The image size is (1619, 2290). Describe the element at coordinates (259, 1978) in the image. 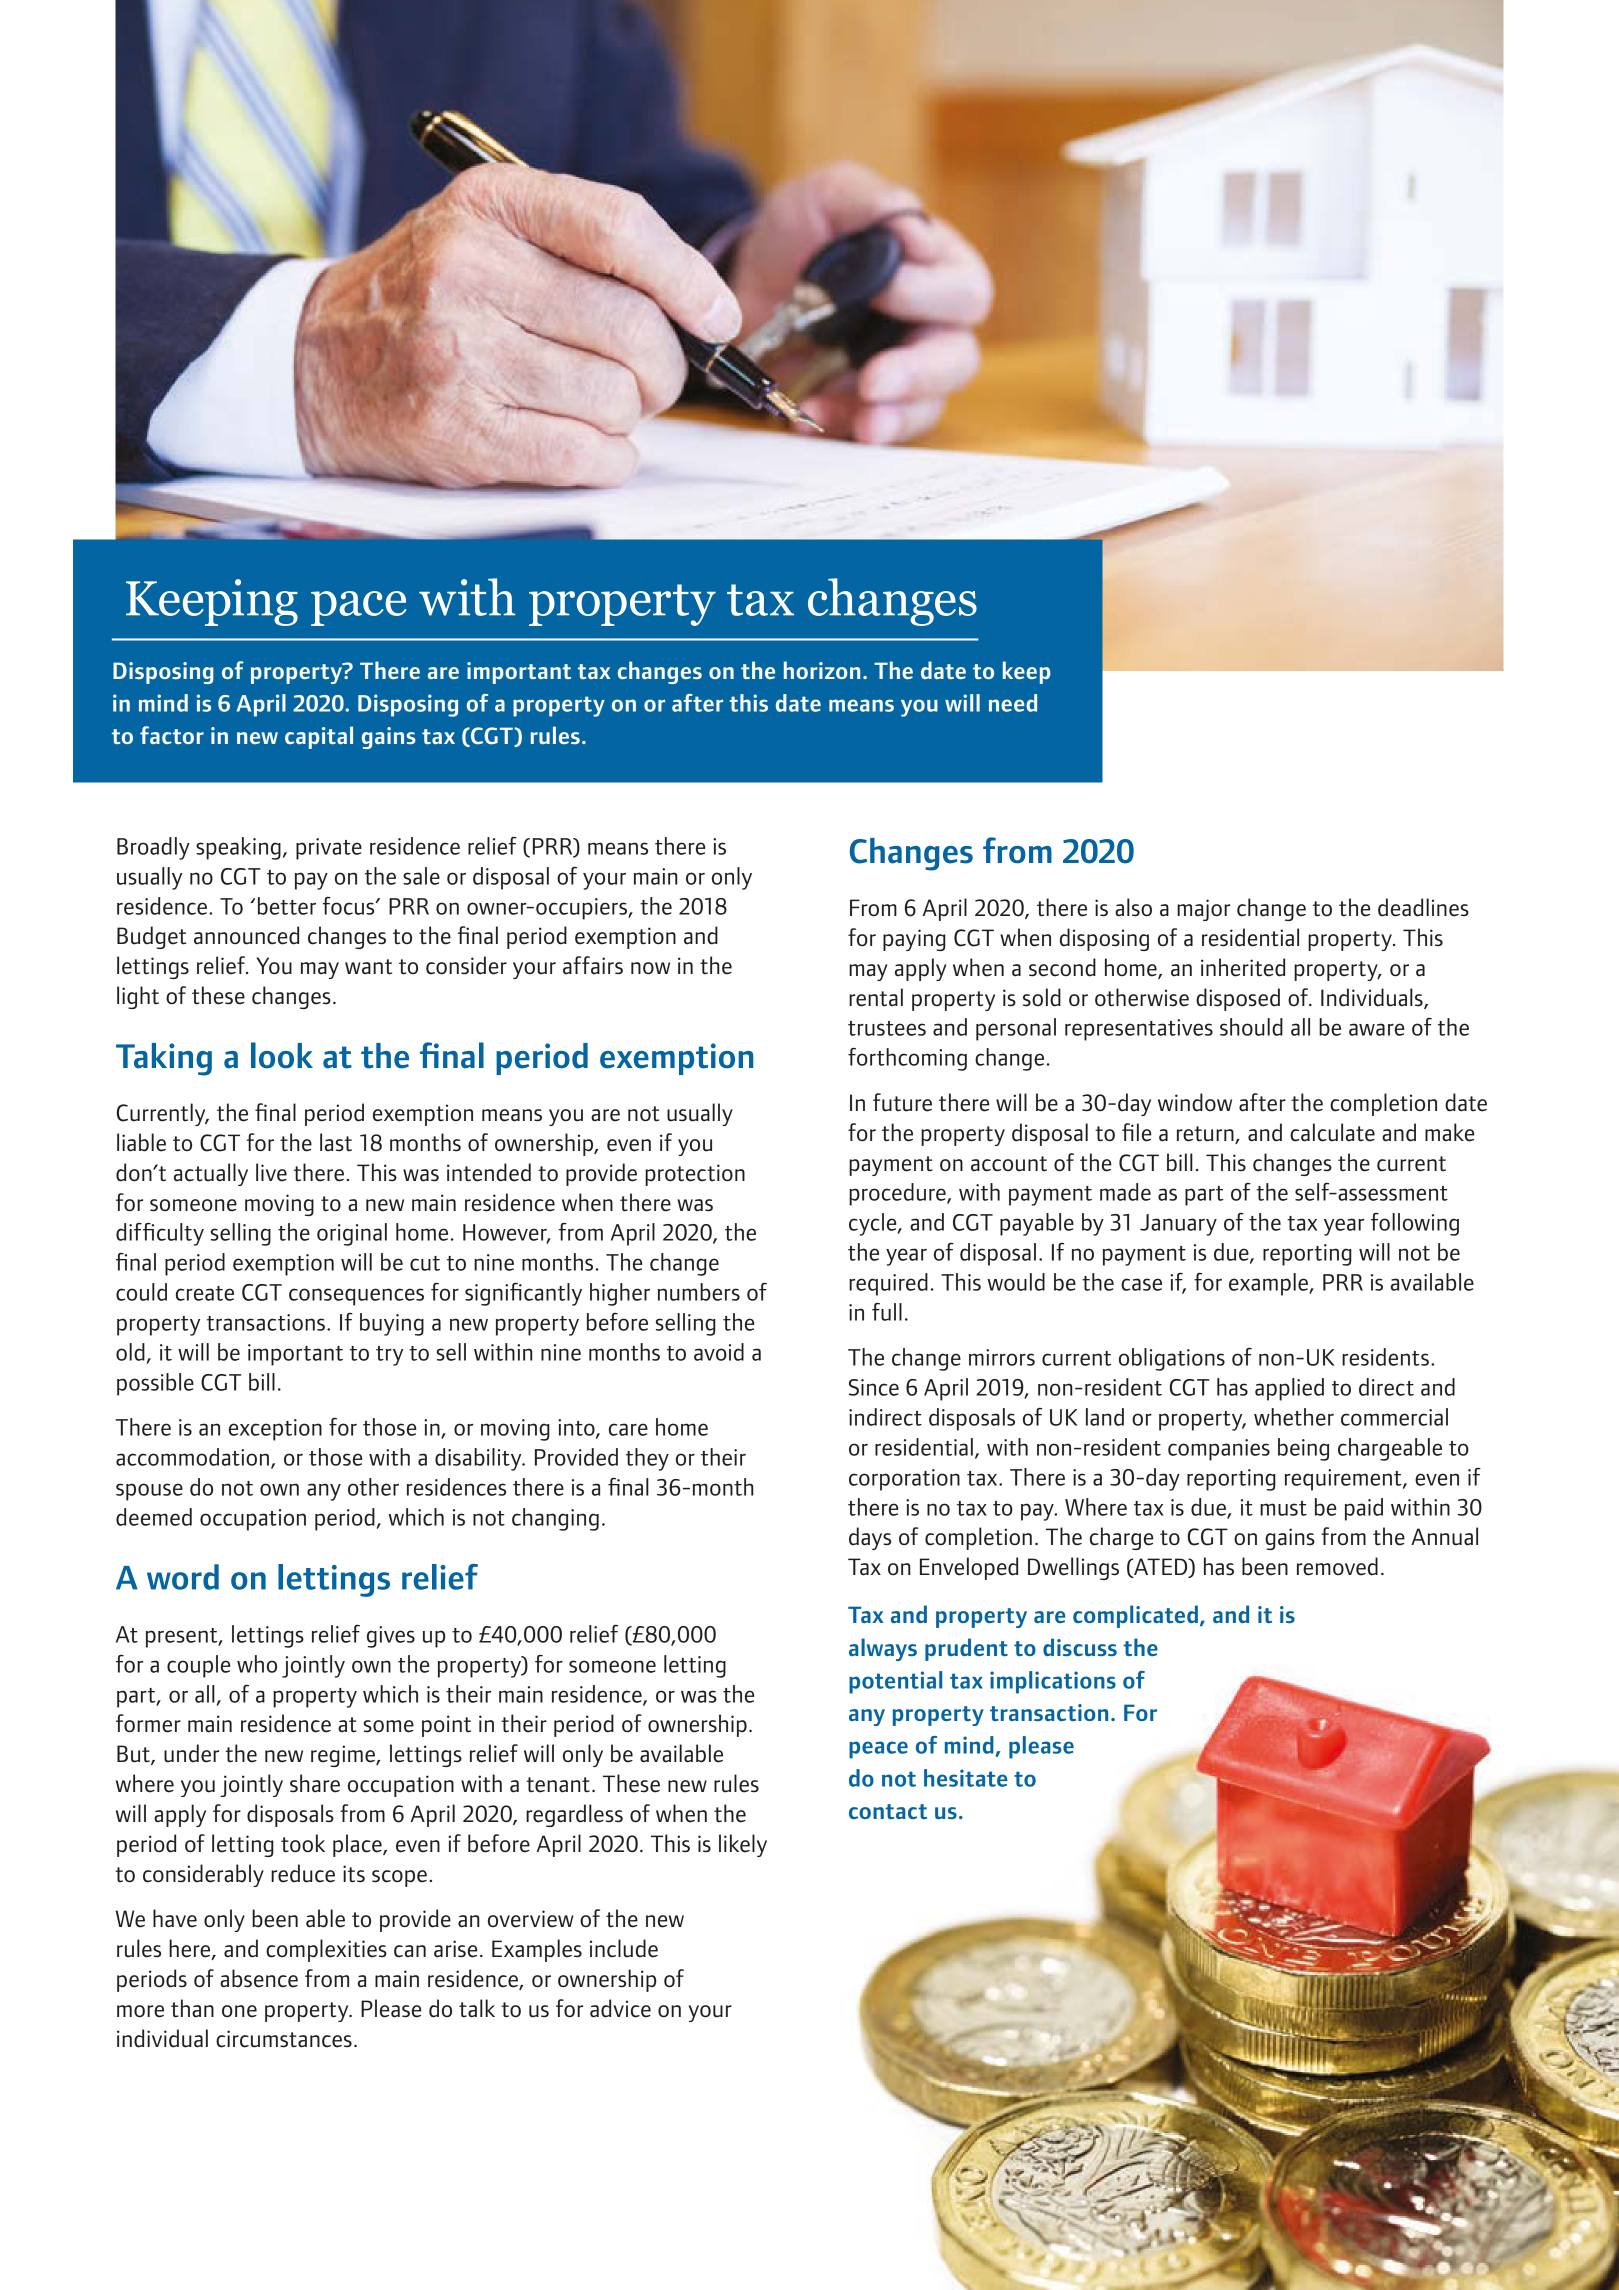

I see `absence` at that location.
